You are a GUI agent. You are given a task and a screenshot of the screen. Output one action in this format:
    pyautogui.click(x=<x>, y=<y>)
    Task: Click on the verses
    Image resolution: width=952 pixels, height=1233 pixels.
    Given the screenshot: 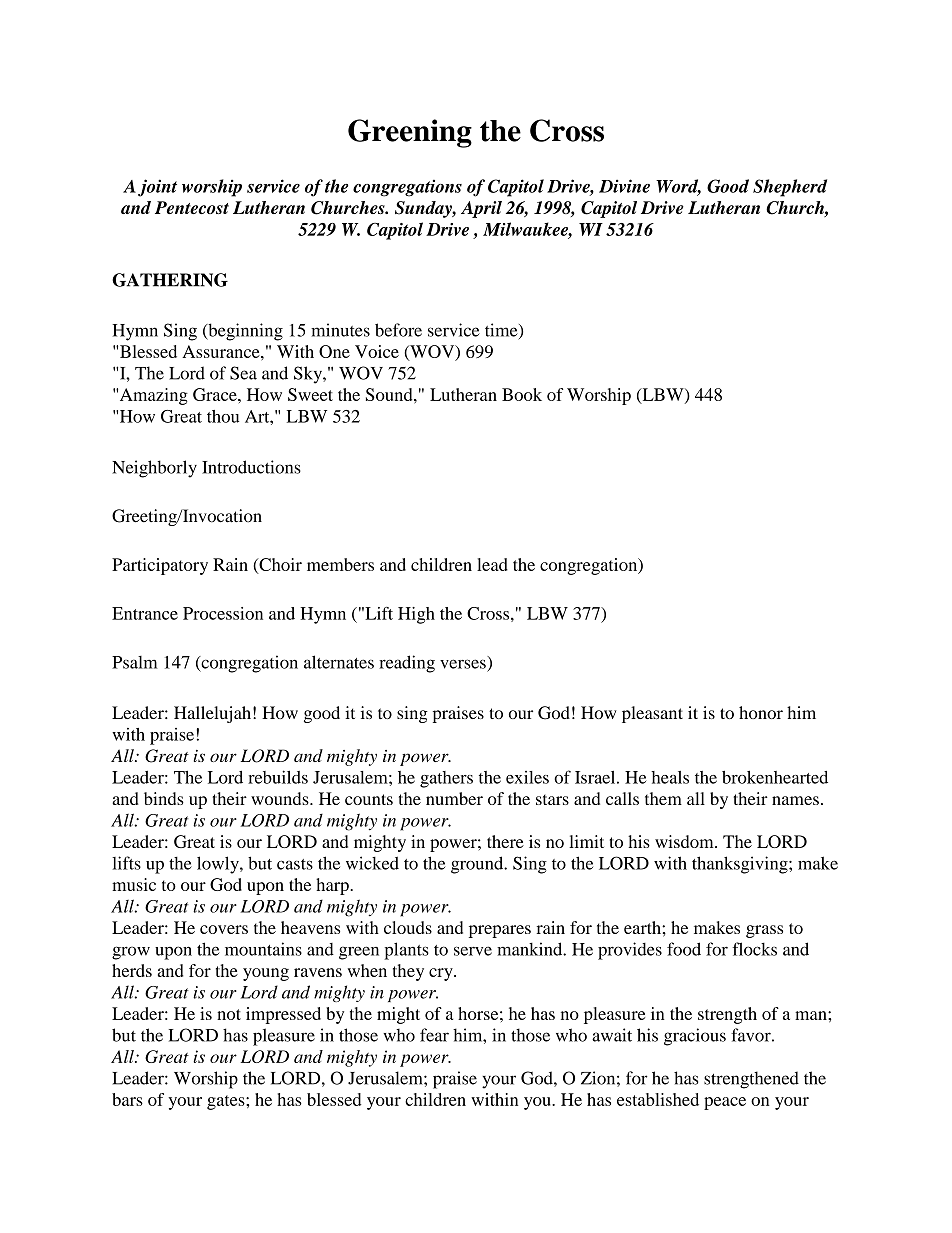 What is the action you would take?
    pyautogui.click(x=463, y=664)
